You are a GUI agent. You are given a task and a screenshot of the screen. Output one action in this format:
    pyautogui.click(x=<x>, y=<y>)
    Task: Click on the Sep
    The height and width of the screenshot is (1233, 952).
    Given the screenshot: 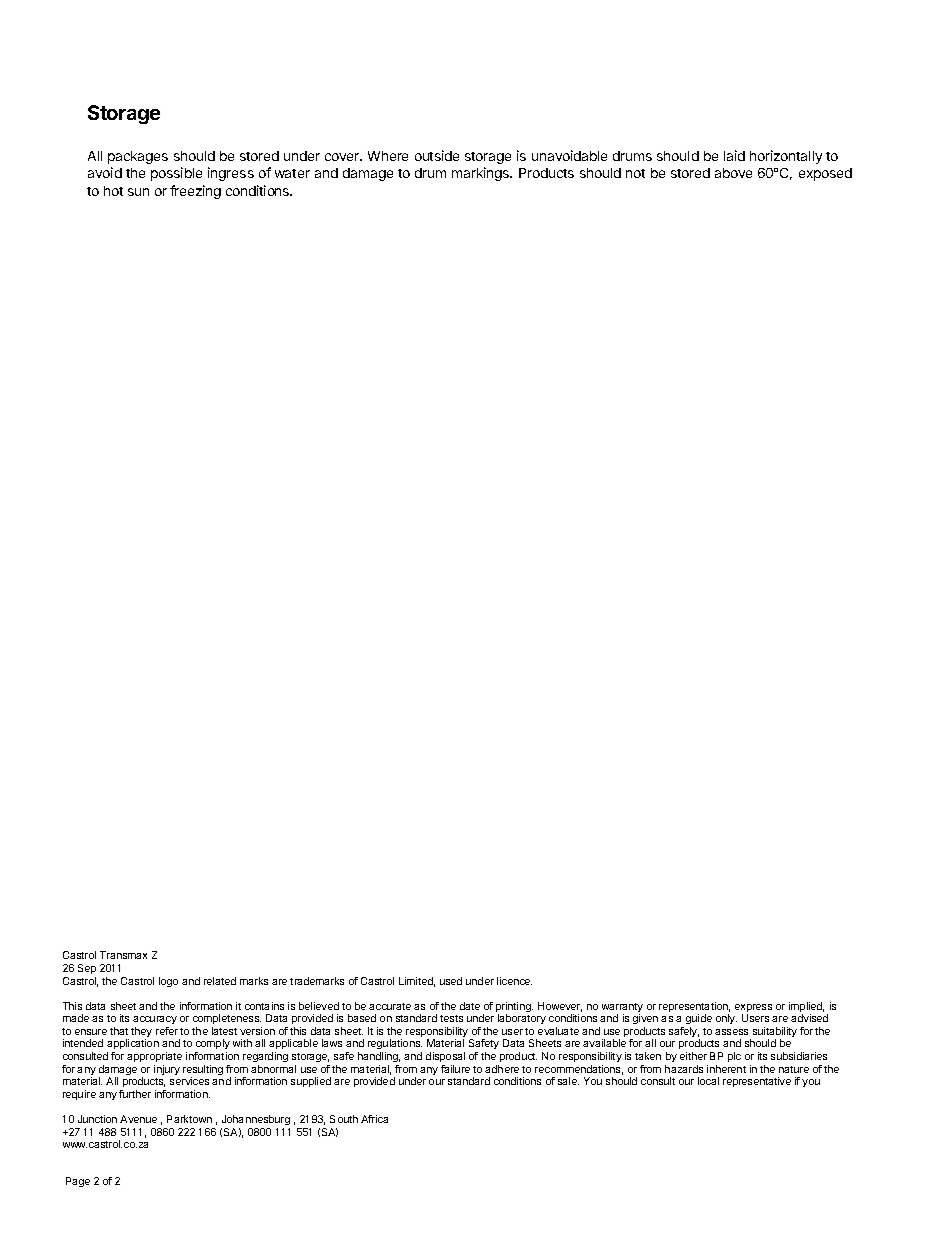 What is the action you would take?
    pyautogui.click(x=87, y=969)
